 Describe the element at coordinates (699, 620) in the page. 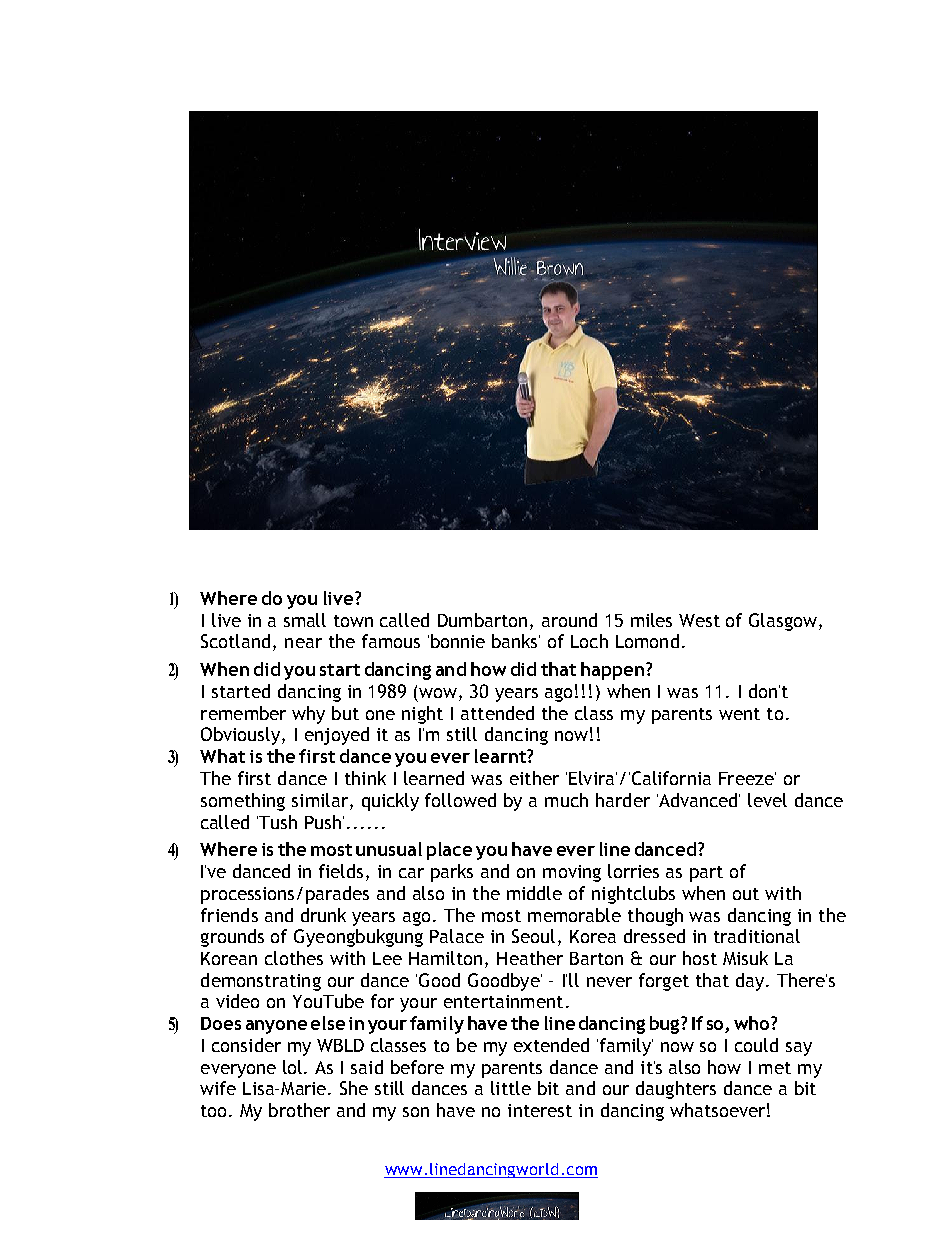

I see `West` at that location.
